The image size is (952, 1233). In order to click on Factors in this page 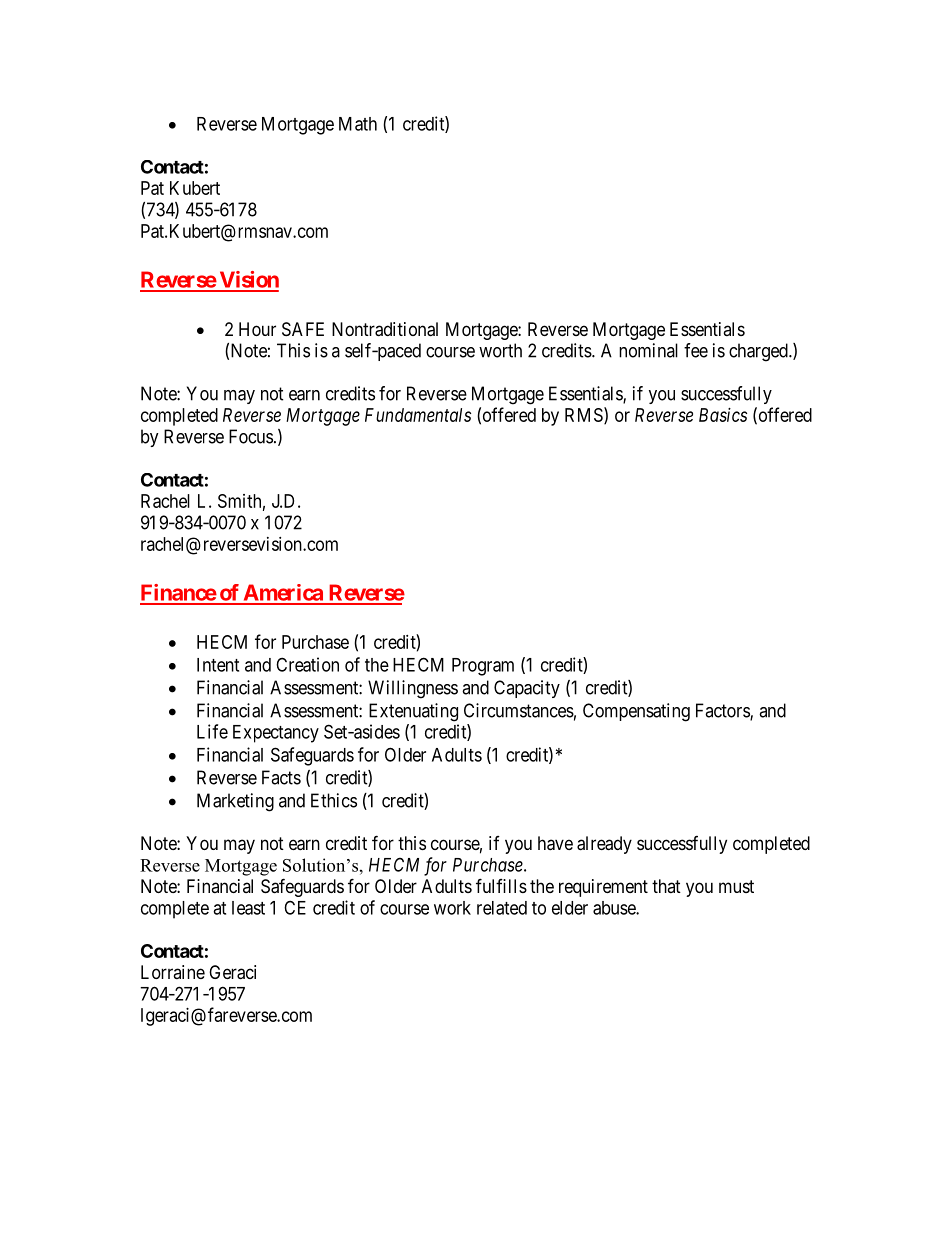, I will do `click(723, 711)`.
